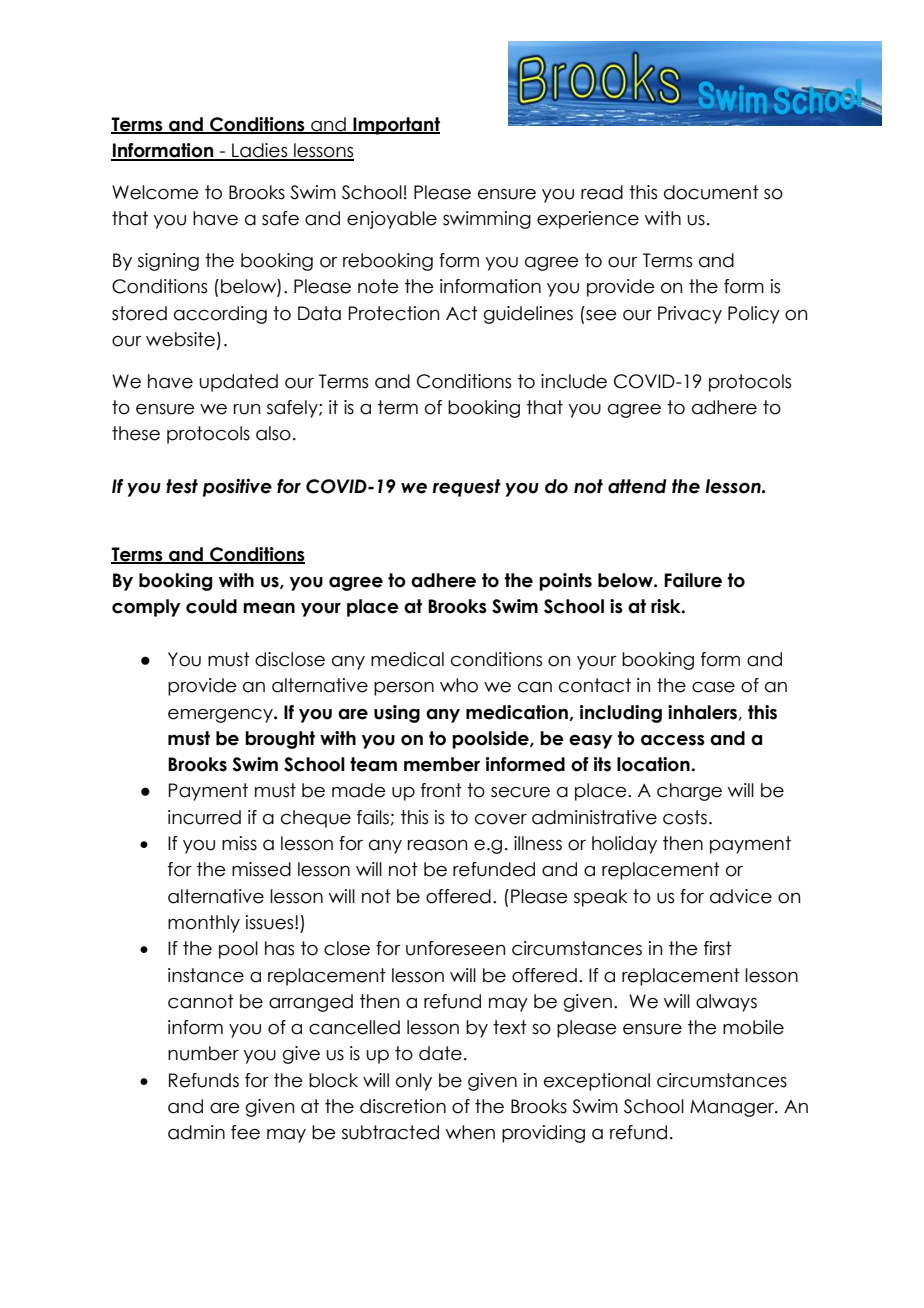 The image size is (924, 1308). I want to click on Ladies, so click(260, 151).
